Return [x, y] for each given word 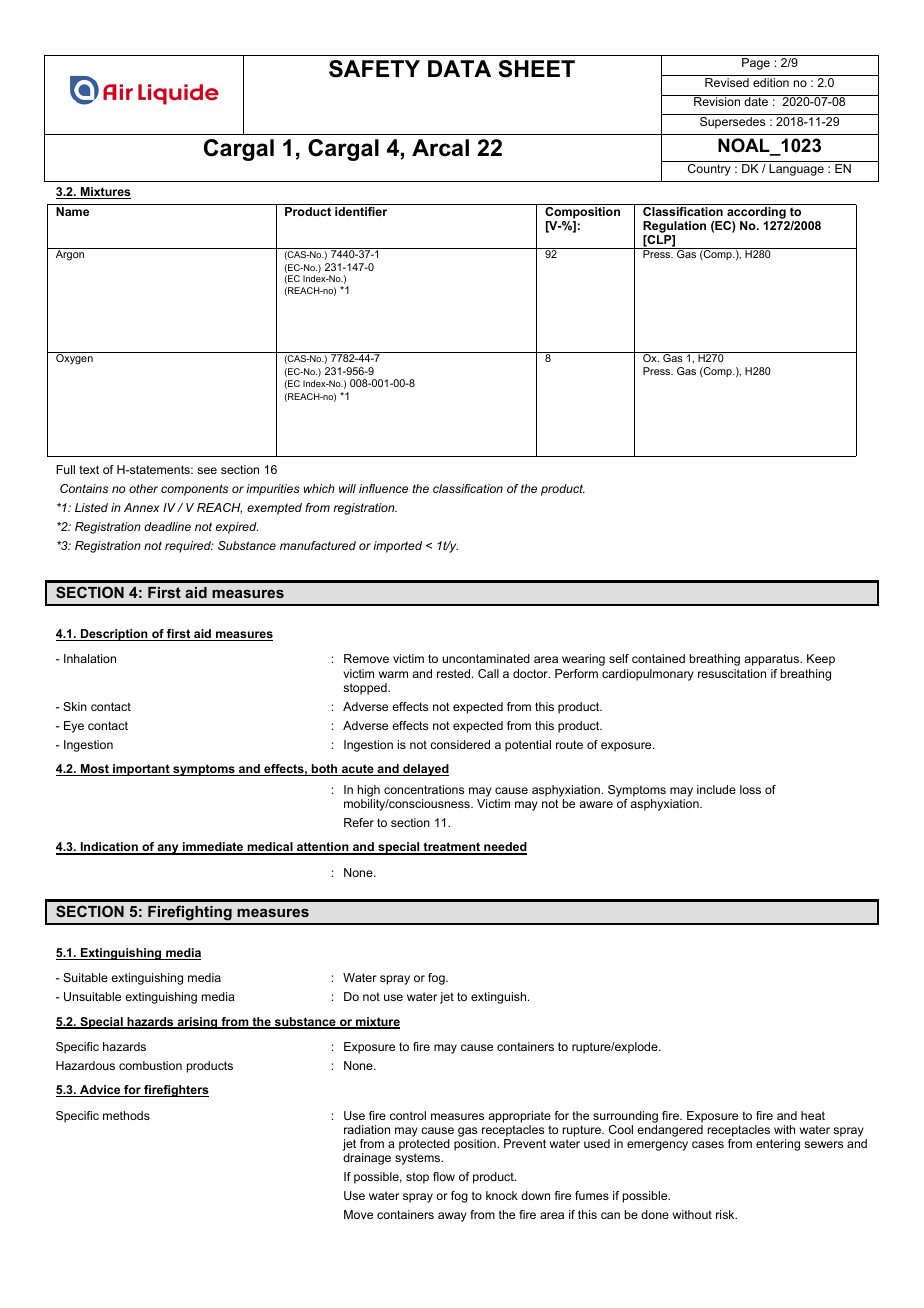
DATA [459, 68]
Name [72, 211]
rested [455, 673]
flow [444, 1176]
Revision [717, 101]
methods [126, 1115]
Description [114, 635]
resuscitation [732, 673]
